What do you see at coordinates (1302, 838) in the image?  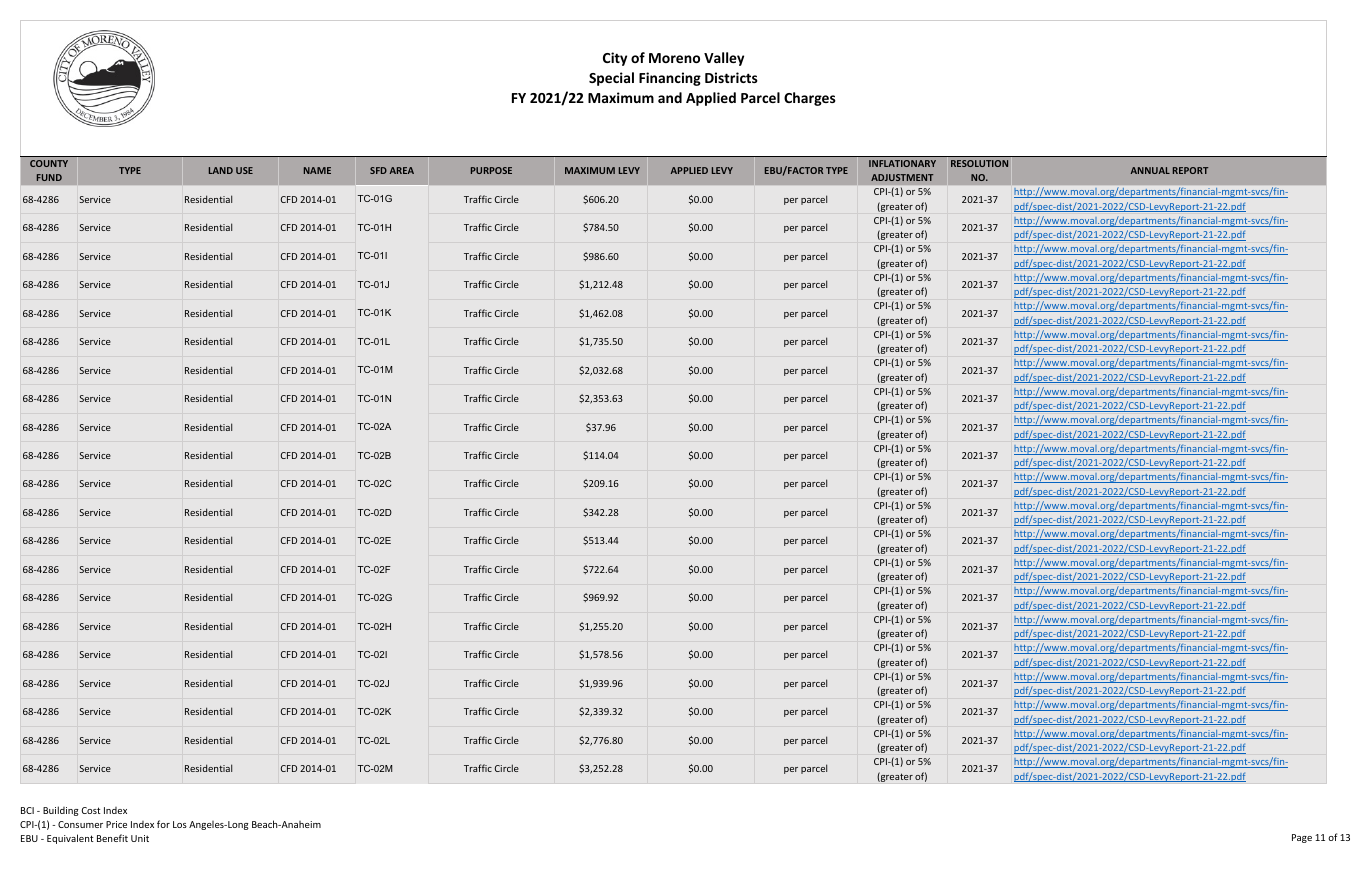 I see `Page` at bounding box center [1302, 838].
